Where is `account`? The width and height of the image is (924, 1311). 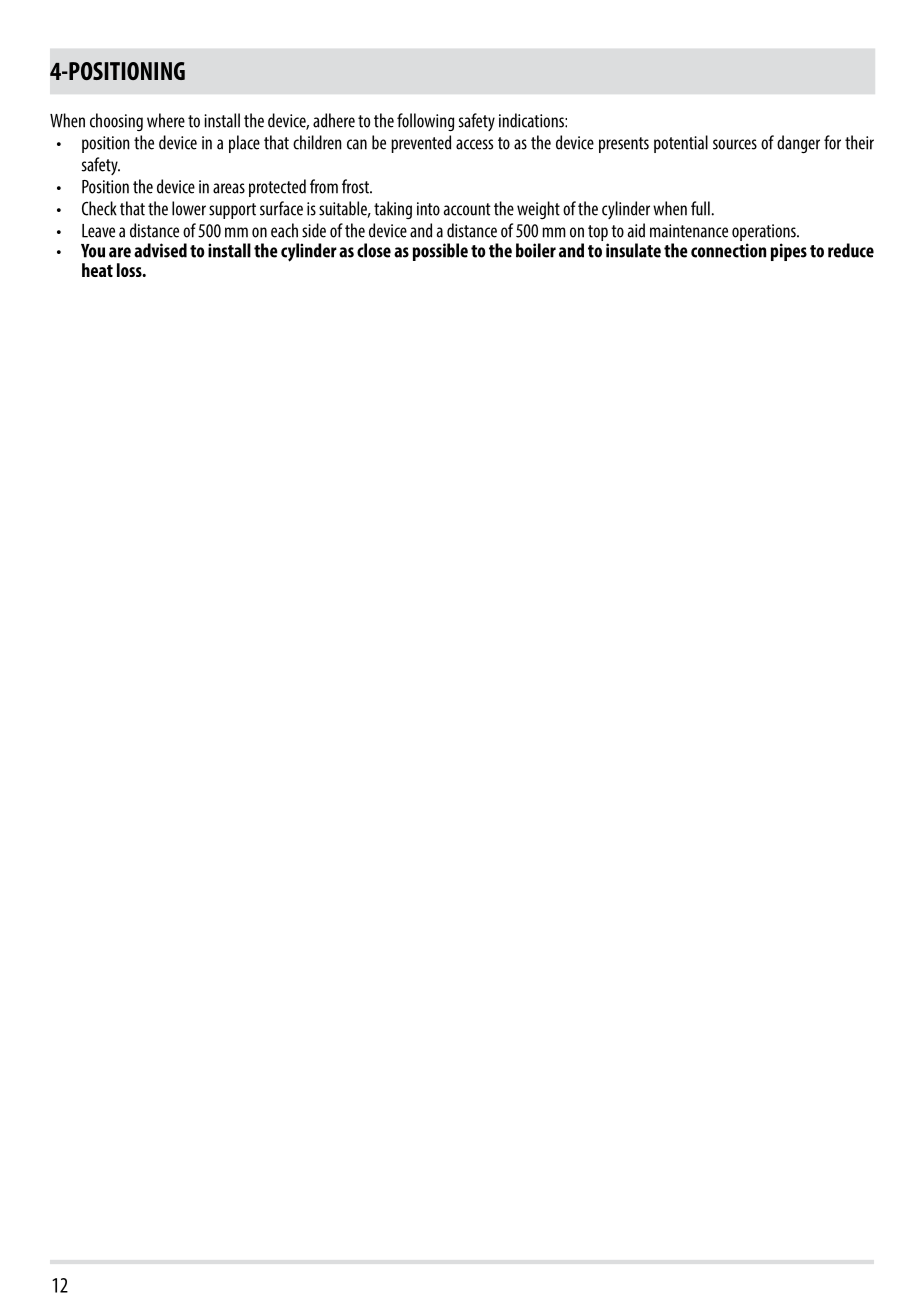
account is located at coordinates (467, 209).
